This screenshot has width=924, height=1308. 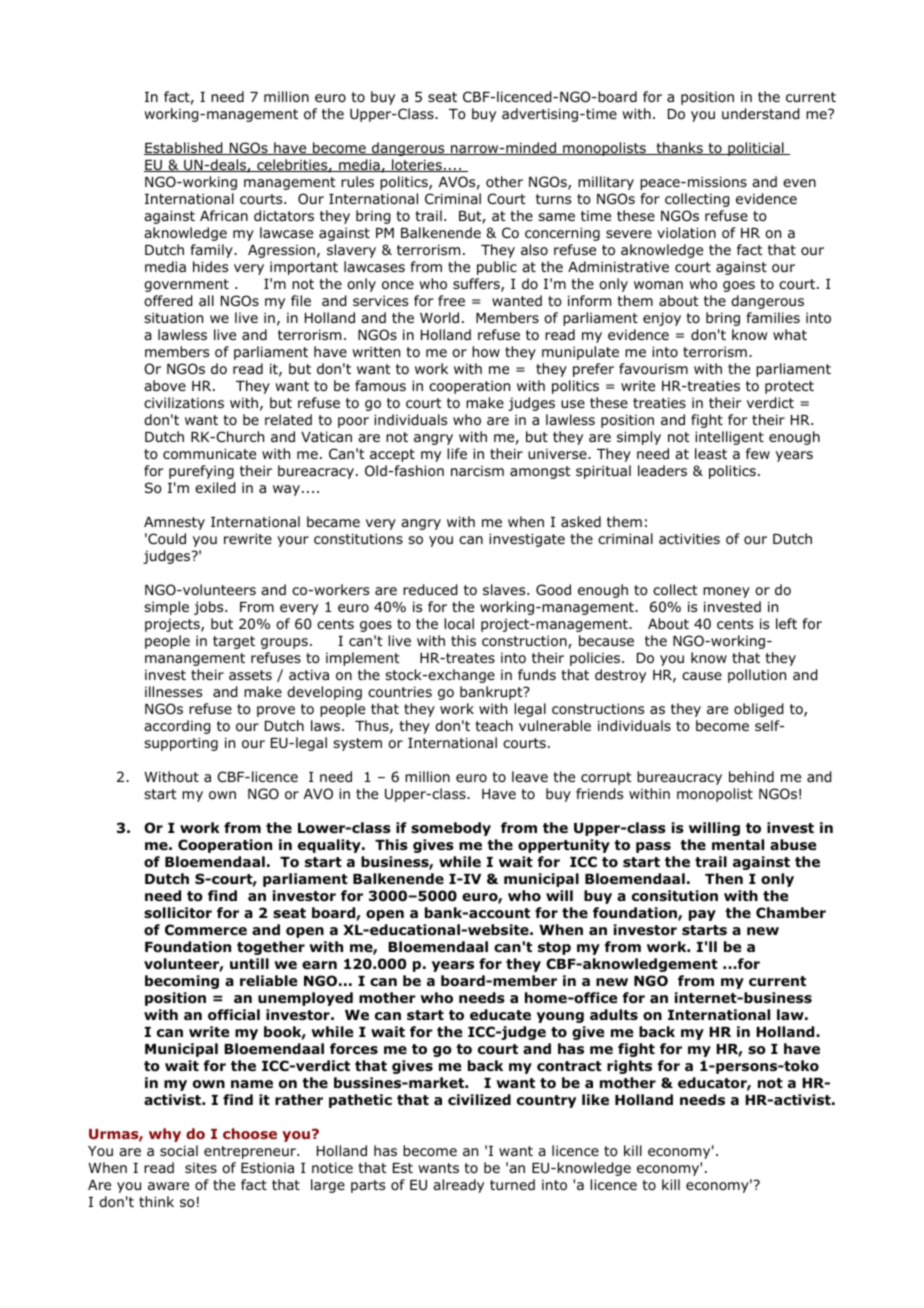 I want to click on somebody, so click(x=451, y=829).
